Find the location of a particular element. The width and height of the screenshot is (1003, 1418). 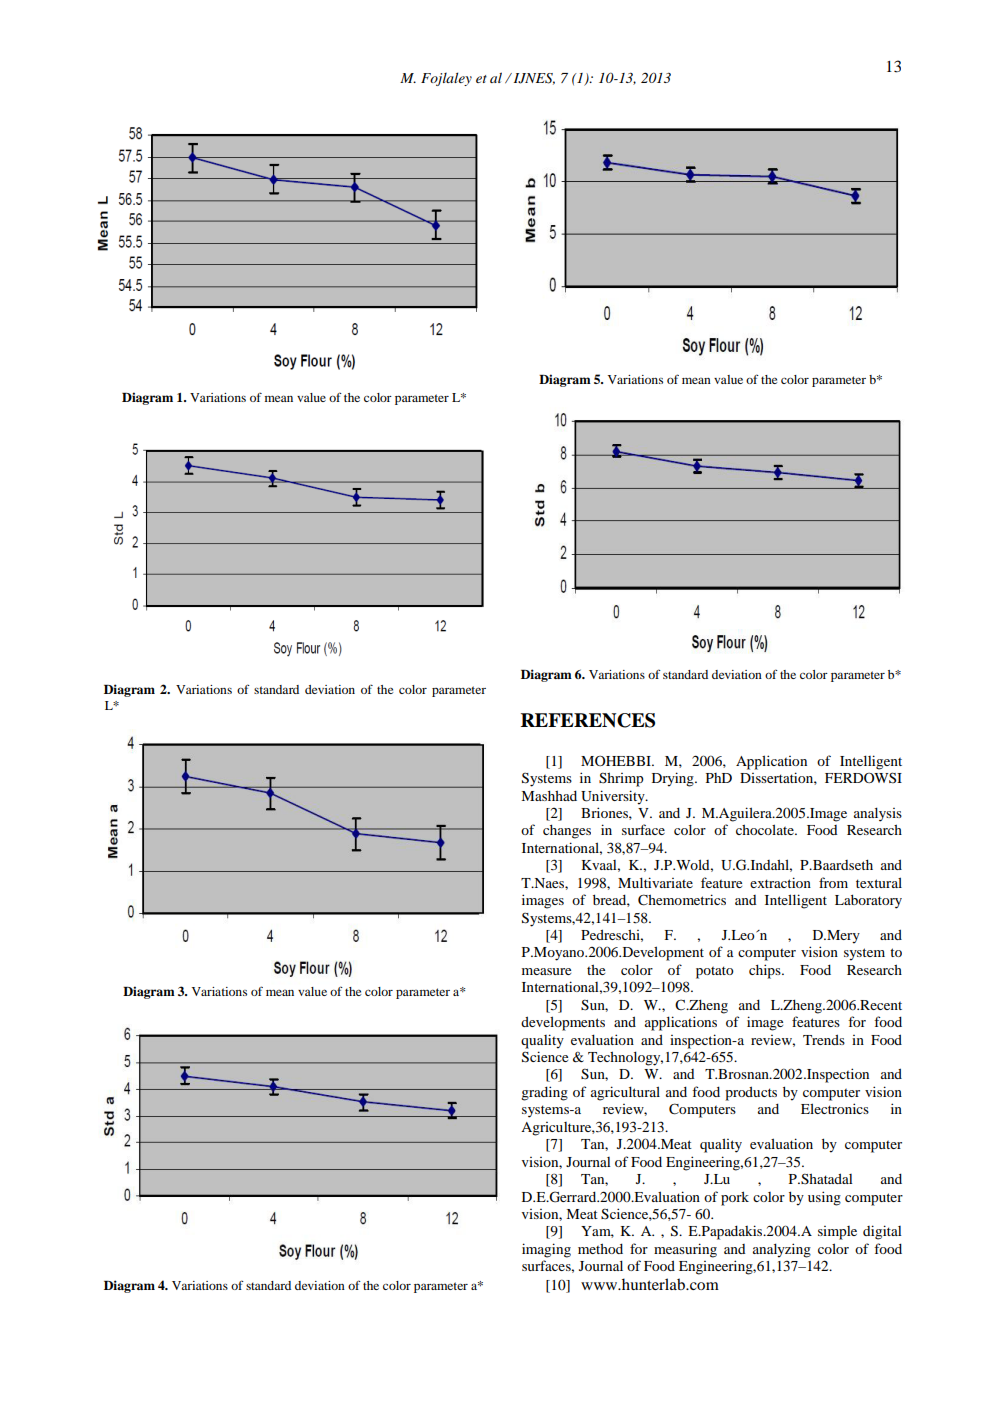

analysis is located at coordinates (878, 814).
